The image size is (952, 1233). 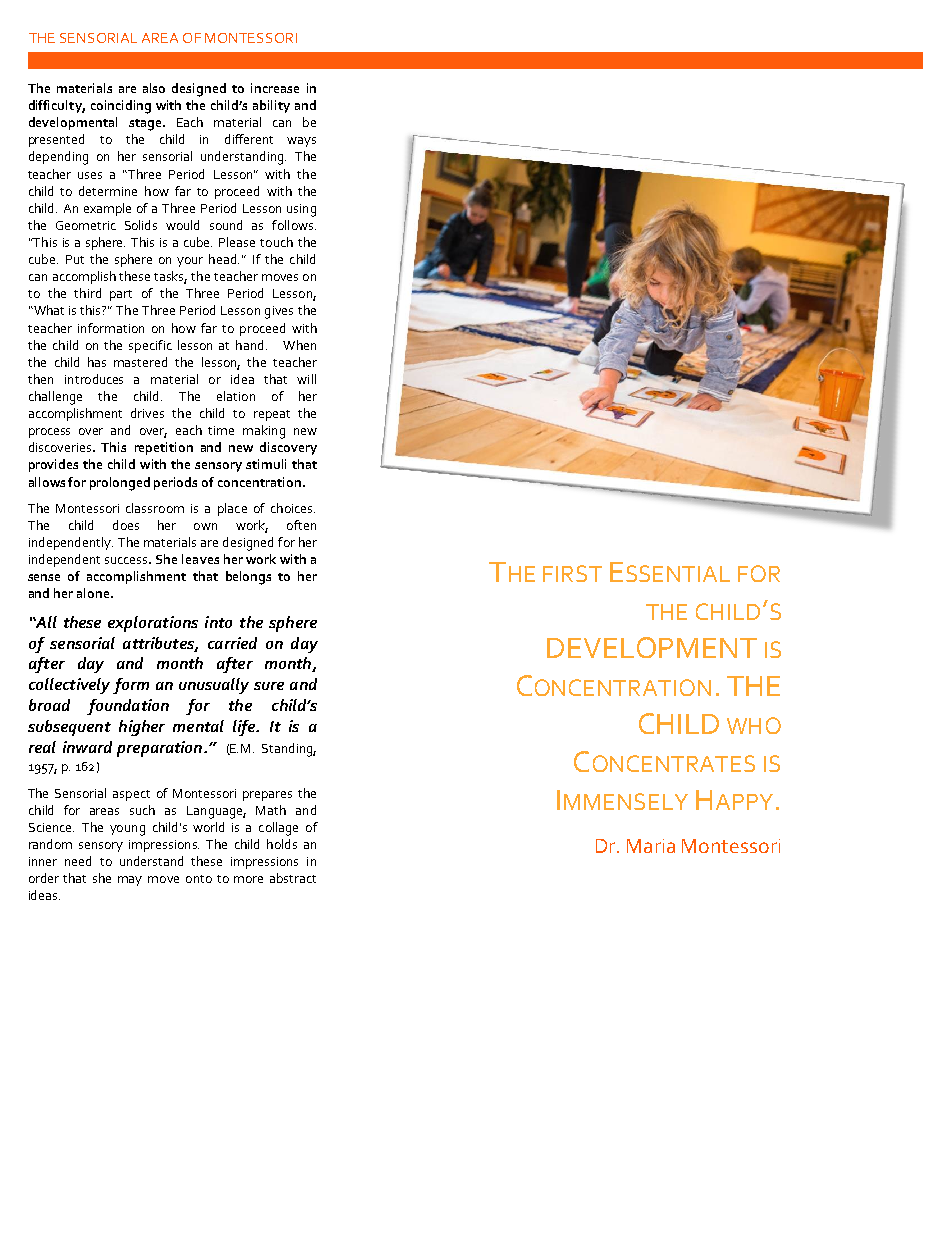 I want to click on coinciding, so click(x=121, y=107).
